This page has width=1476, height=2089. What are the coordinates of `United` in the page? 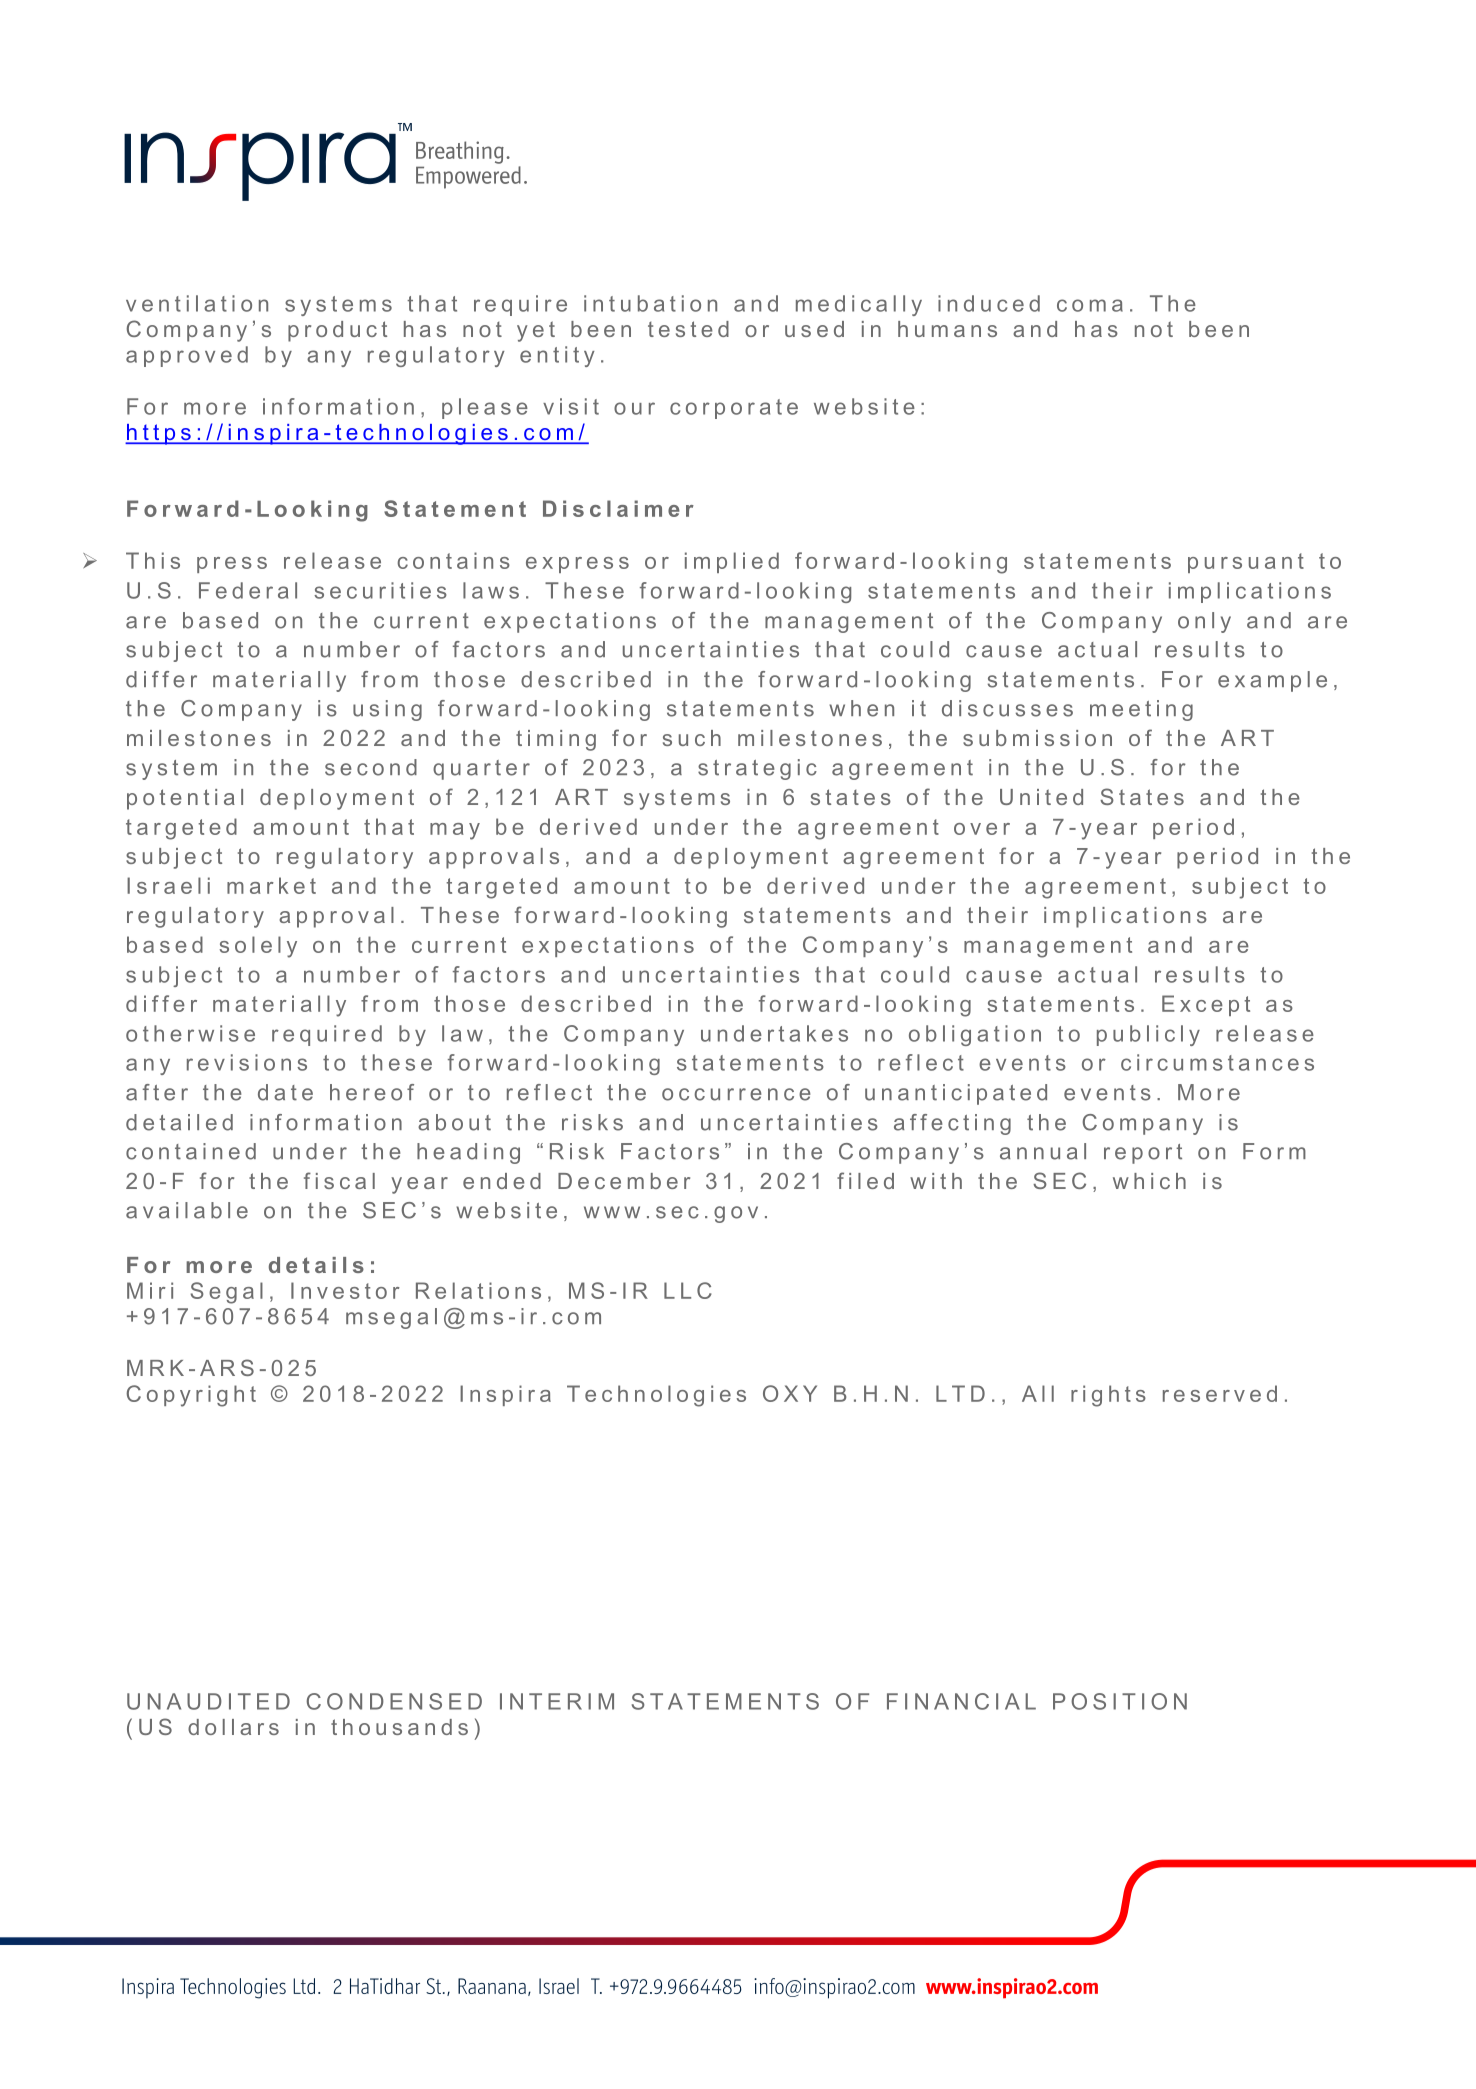 It's located at (1041, 797).
